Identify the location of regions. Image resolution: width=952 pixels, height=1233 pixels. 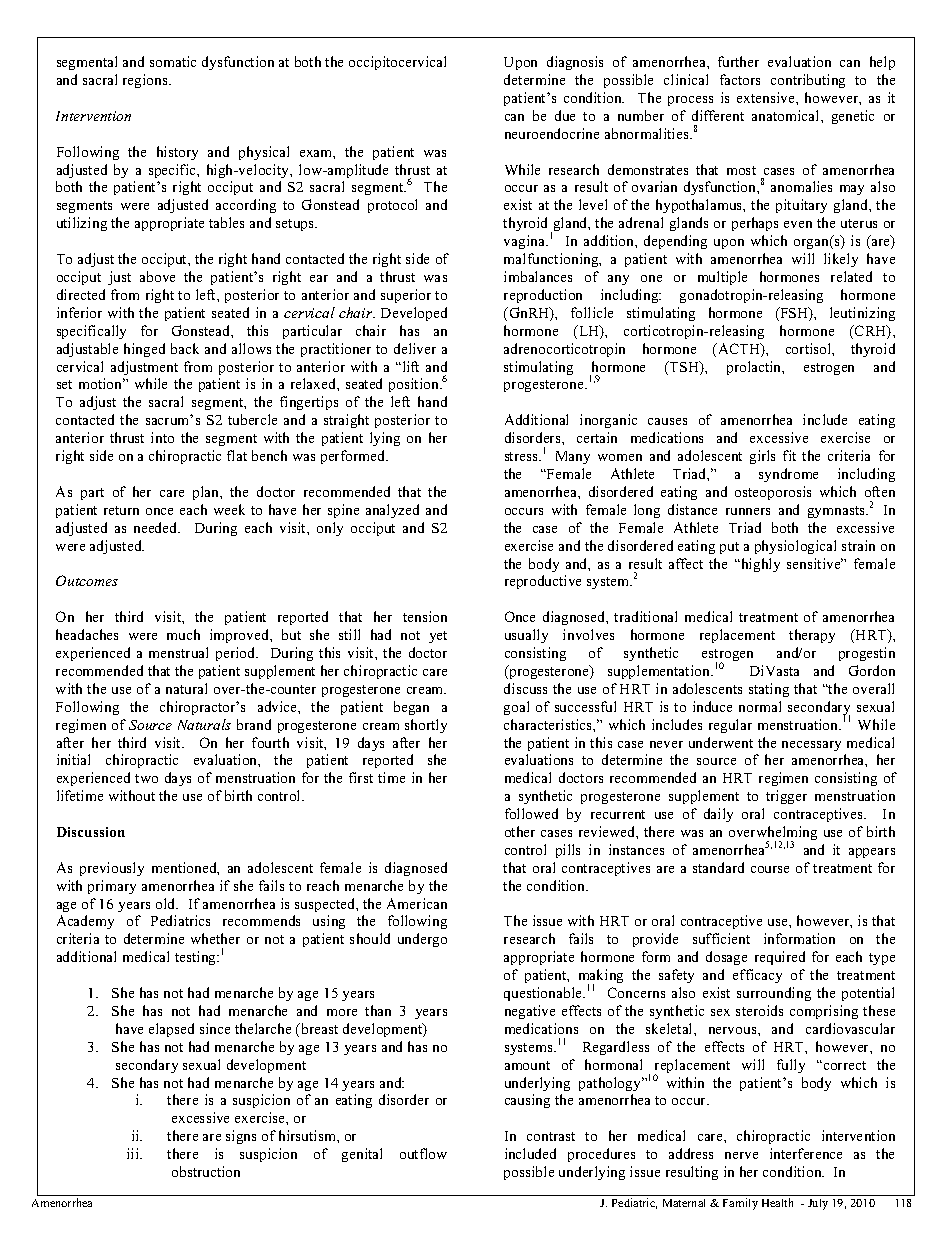
(146, 81).
